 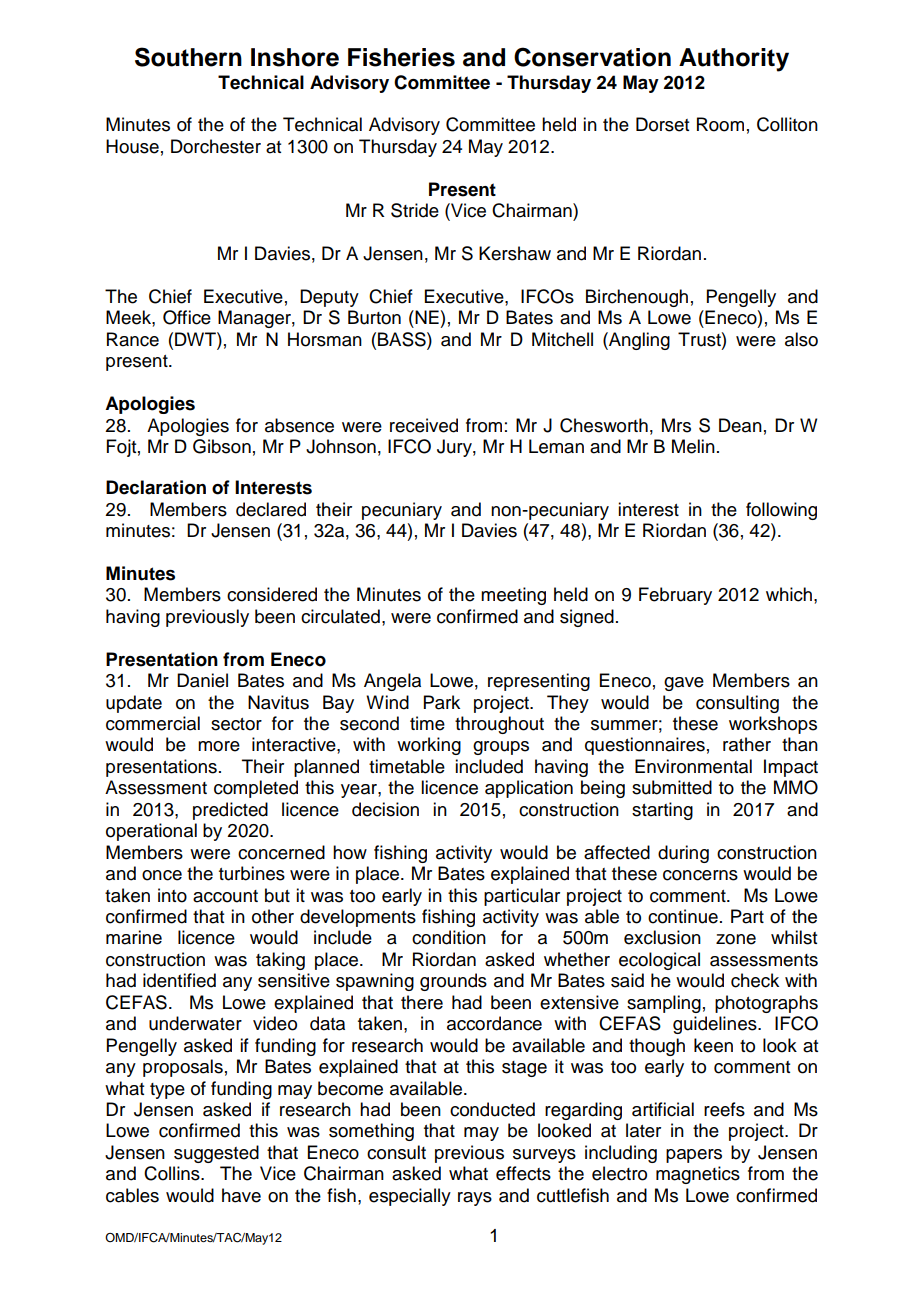 I want to click on Gibson, so click(x=222, y=446).
